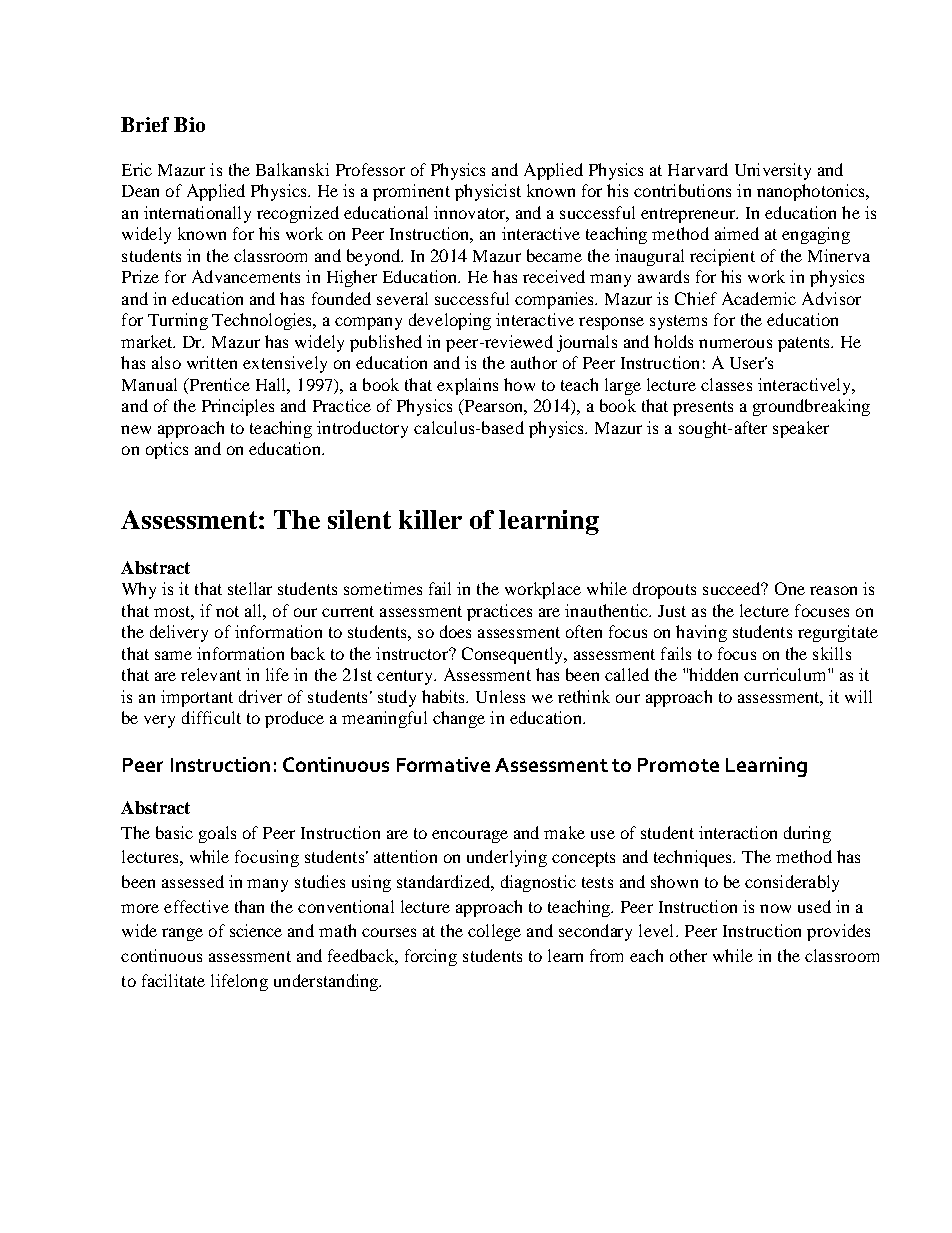  I want to click on killer, so click(430, 519).
